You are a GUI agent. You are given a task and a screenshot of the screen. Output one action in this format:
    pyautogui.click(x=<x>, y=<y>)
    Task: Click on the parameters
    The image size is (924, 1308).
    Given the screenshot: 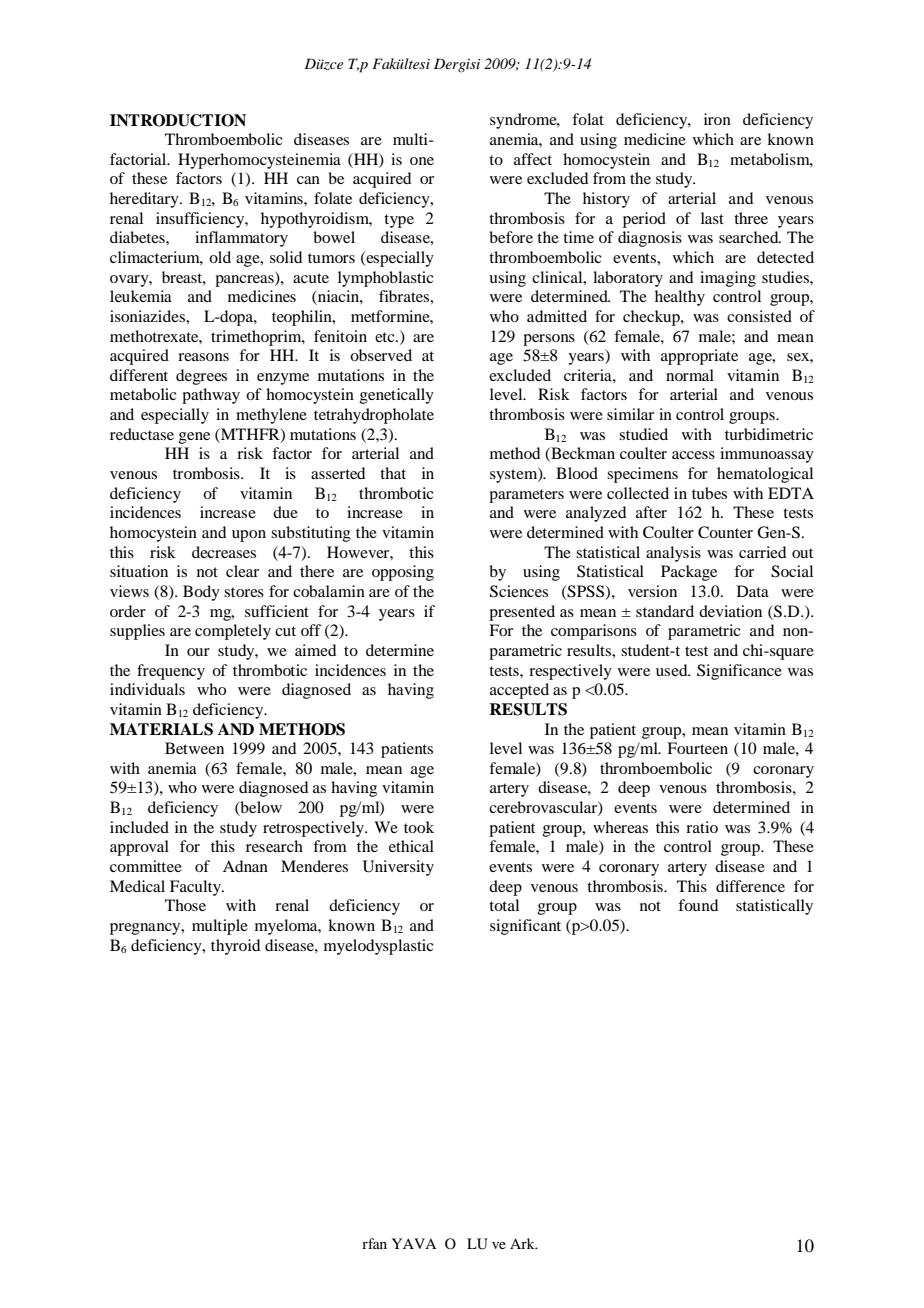 What is the action you would take?
    pyautogui.click(x=526, y=496)
